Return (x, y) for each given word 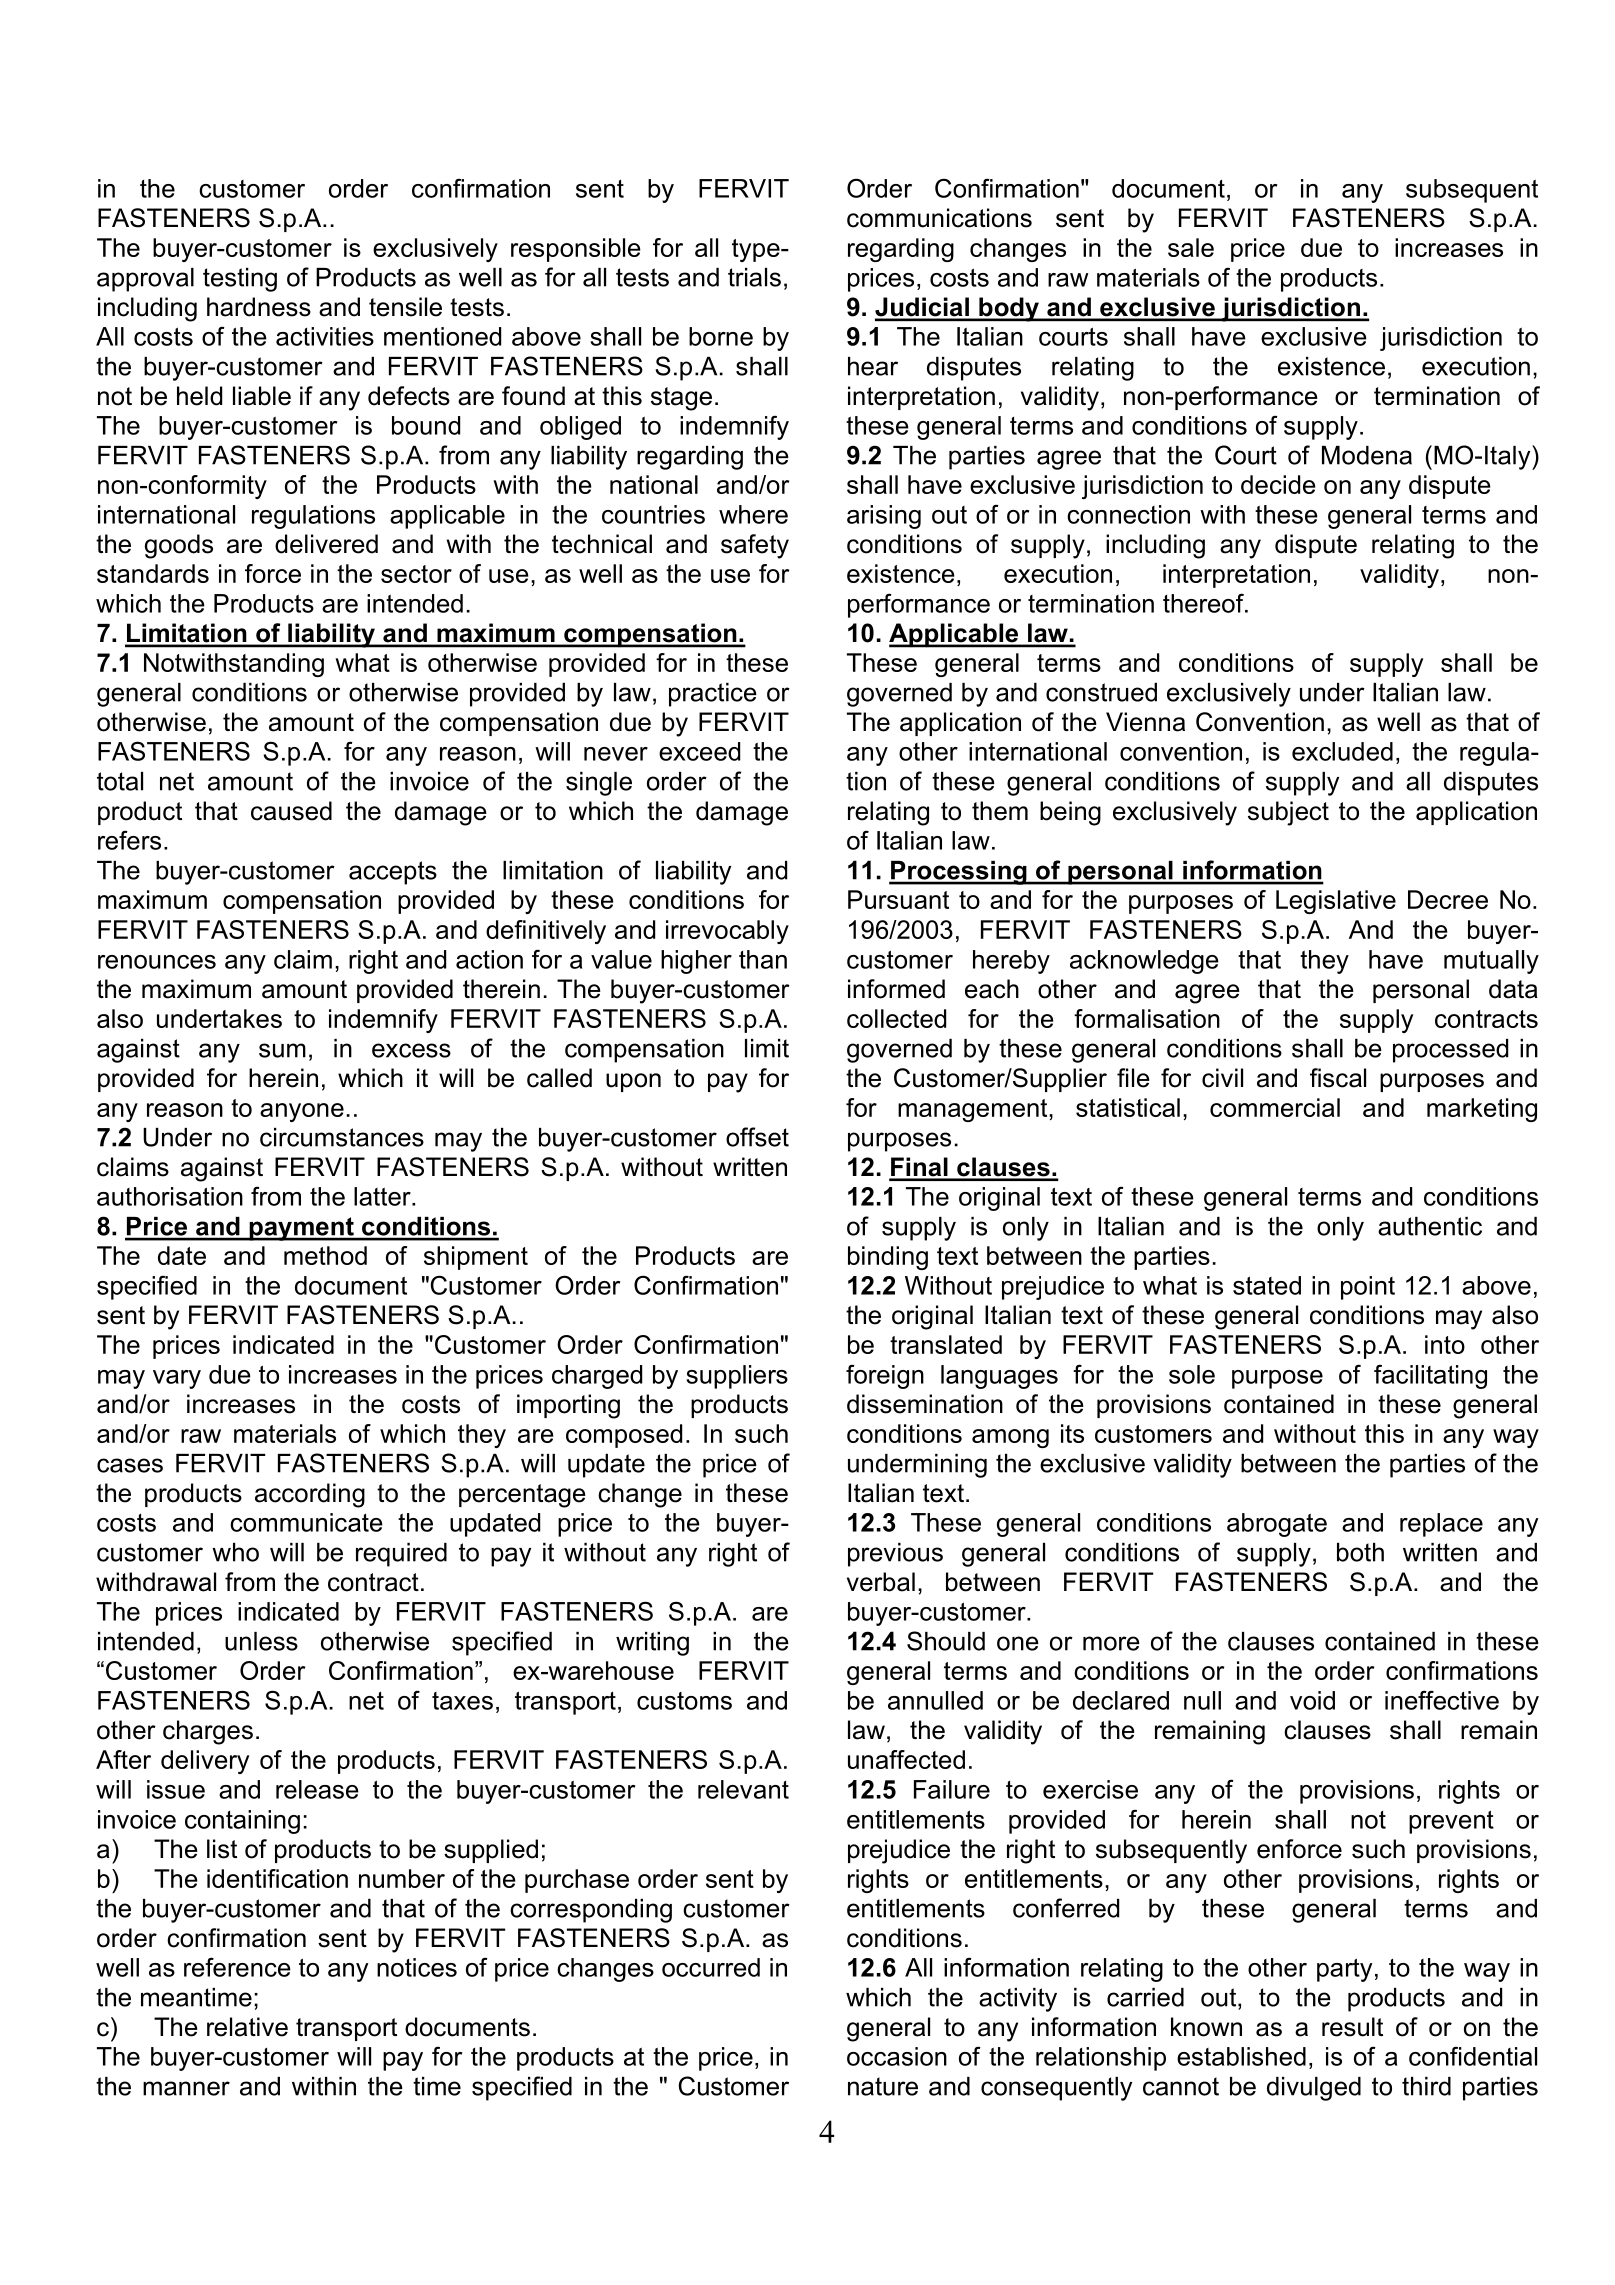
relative (247, 2027)
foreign (885, 1376)
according (310, 1495)
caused (291, 811)
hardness (259, 307)
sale (1191, 247)
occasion (897, 2056)
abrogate (1277, 1525)
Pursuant (898, 899)
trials (754, 277)
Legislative (1336, 902)
